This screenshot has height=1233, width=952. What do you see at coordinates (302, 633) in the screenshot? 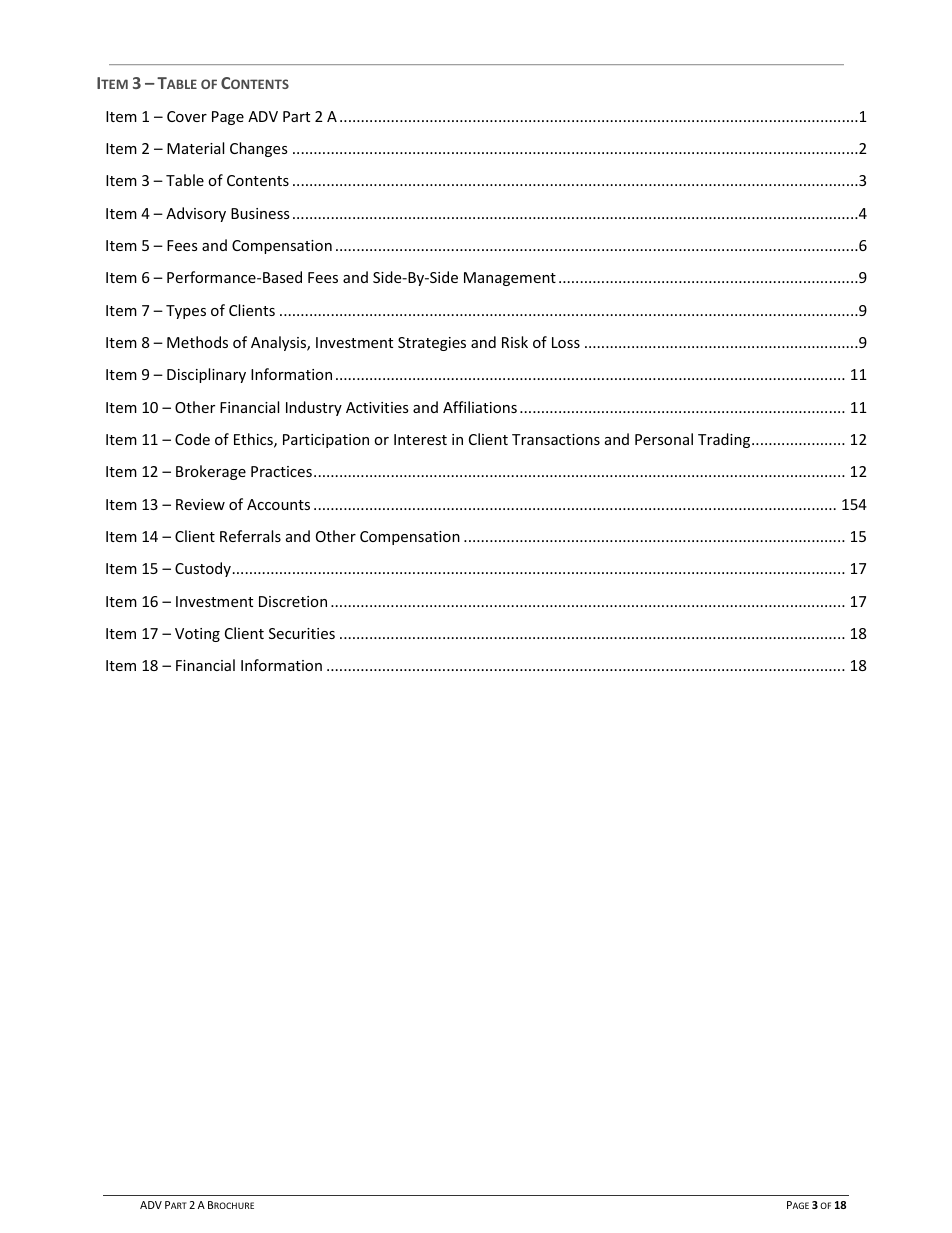
I see `Securities` at bounding box center [302, 633].
